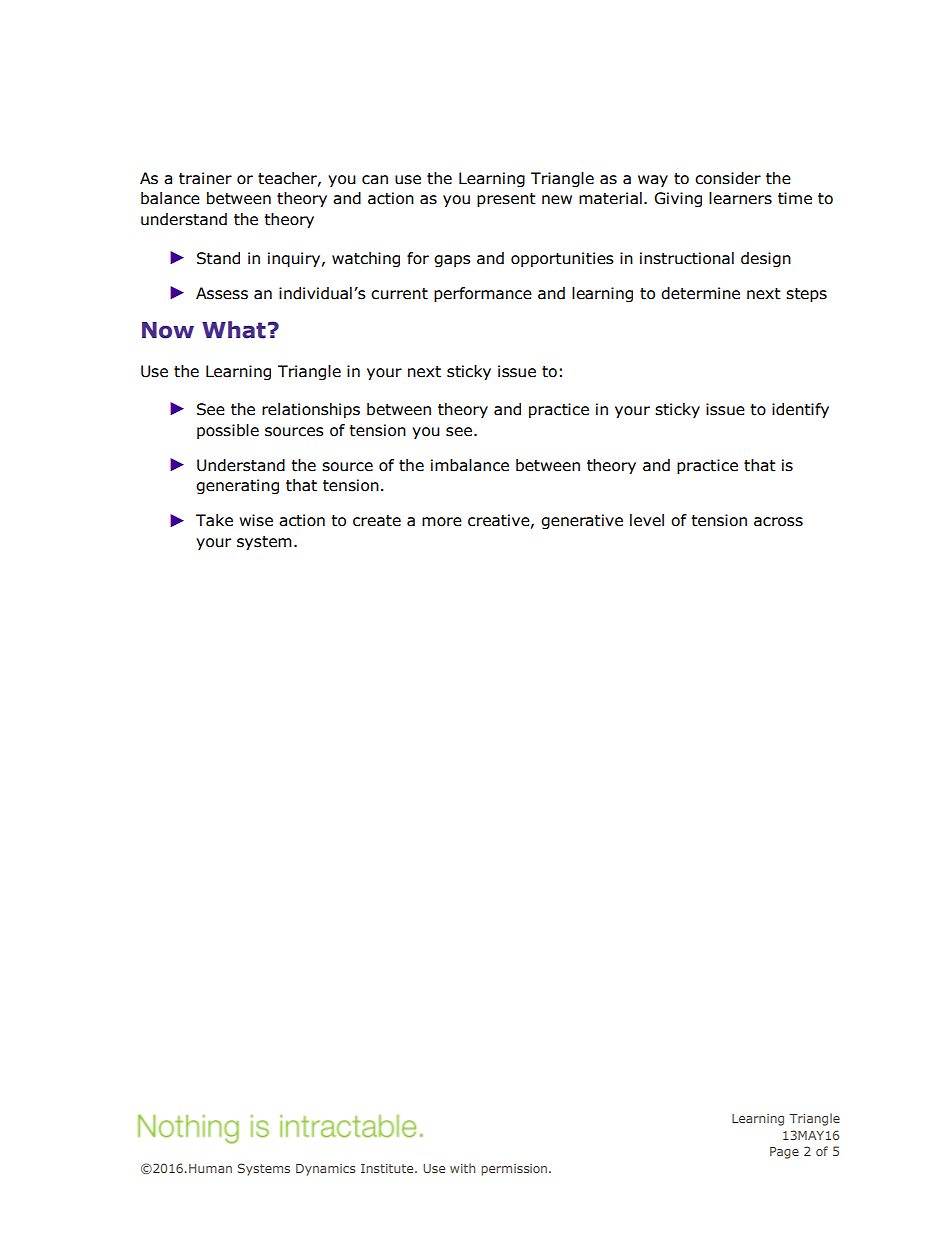 This document has height=1233, width=952. Describe the element at coordinates (778, 522) in the document. I see `across` at that location.
